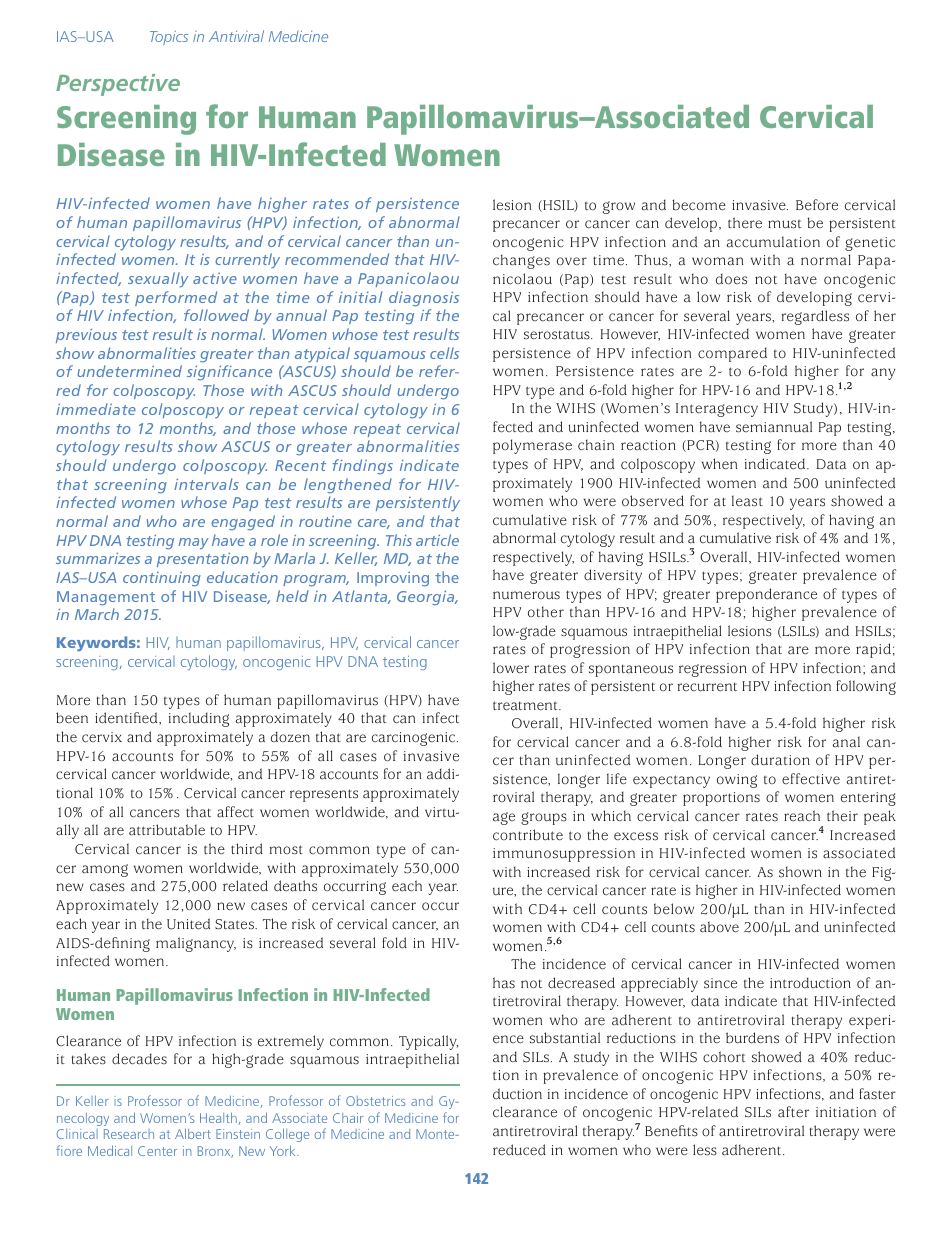 The width and height of the screenshot is (952, 1233). Describe the element at coordinates (811, 779) in the screenshot. I see `effective` at that location.
